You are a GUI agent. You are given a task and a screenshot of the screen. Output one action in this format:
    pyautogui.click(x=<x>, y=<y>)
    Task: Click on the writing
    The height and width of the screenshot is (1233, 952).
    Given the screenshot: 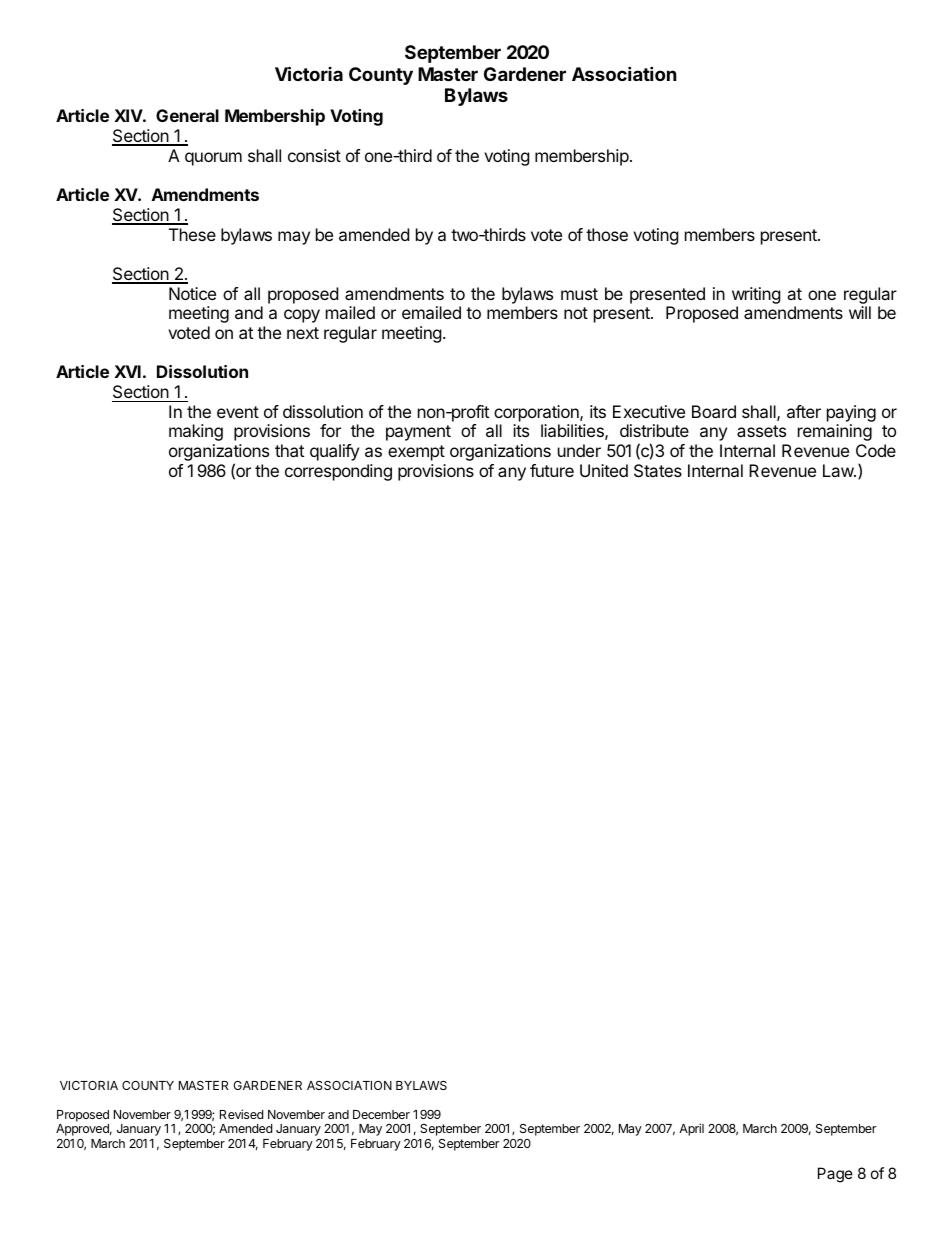 What is the action you would take?
    pyautogui.click(x=756, y=295)
